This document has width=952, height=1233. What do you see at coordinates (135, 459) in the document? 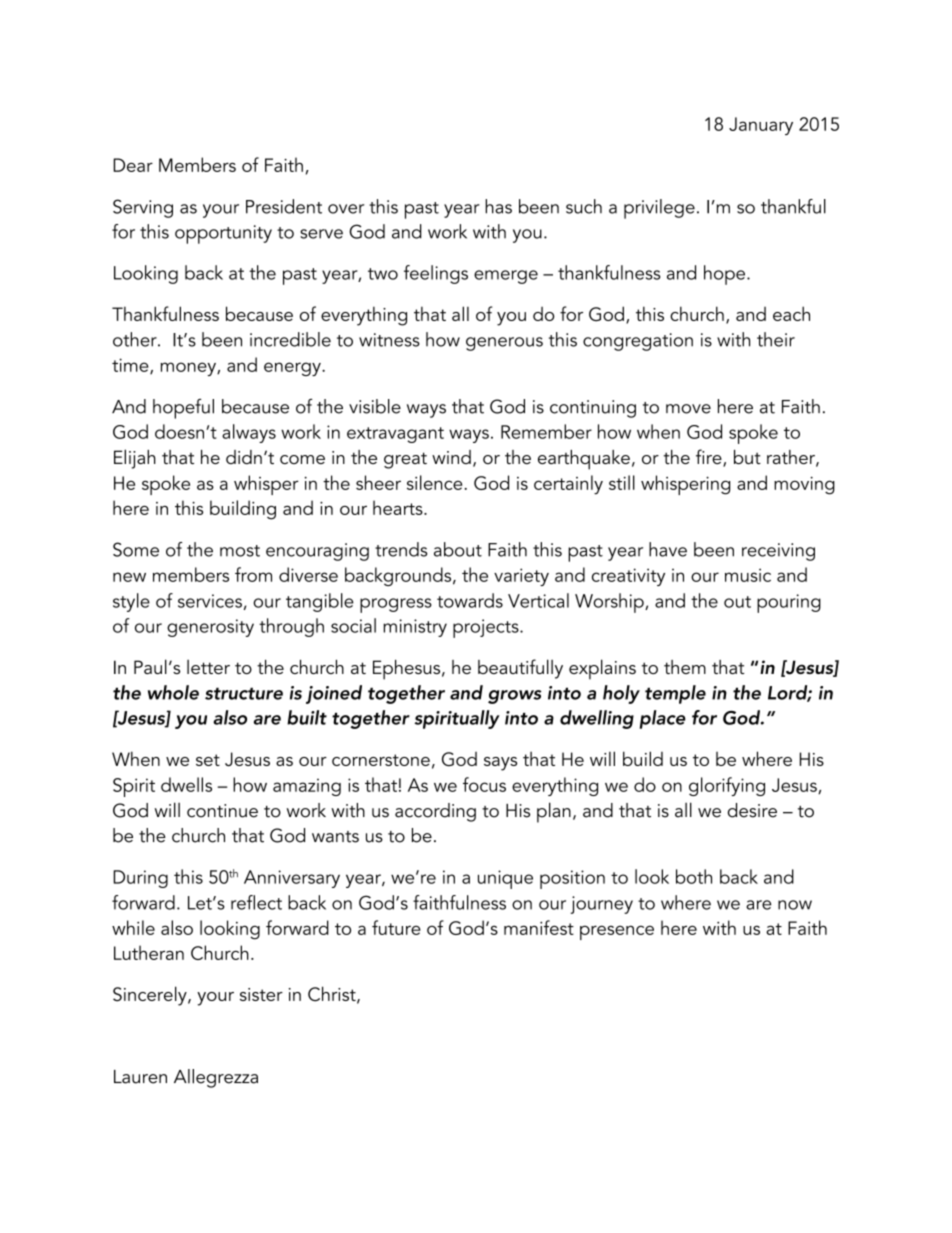
I see `Elijah` at bounding box center [135, 459].
